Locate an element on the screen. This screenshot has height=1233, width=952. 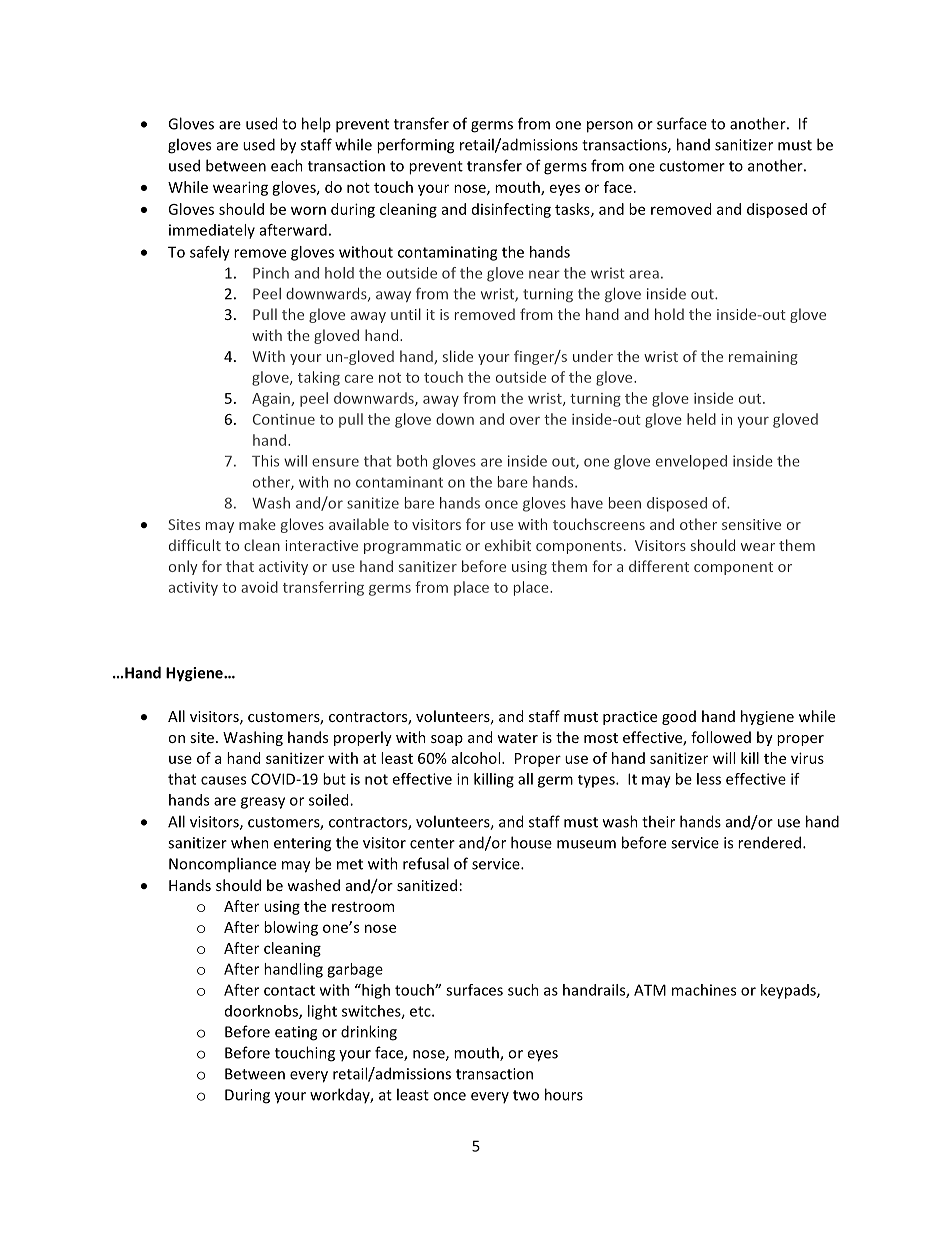
person is located at coordinates (610, 127).
